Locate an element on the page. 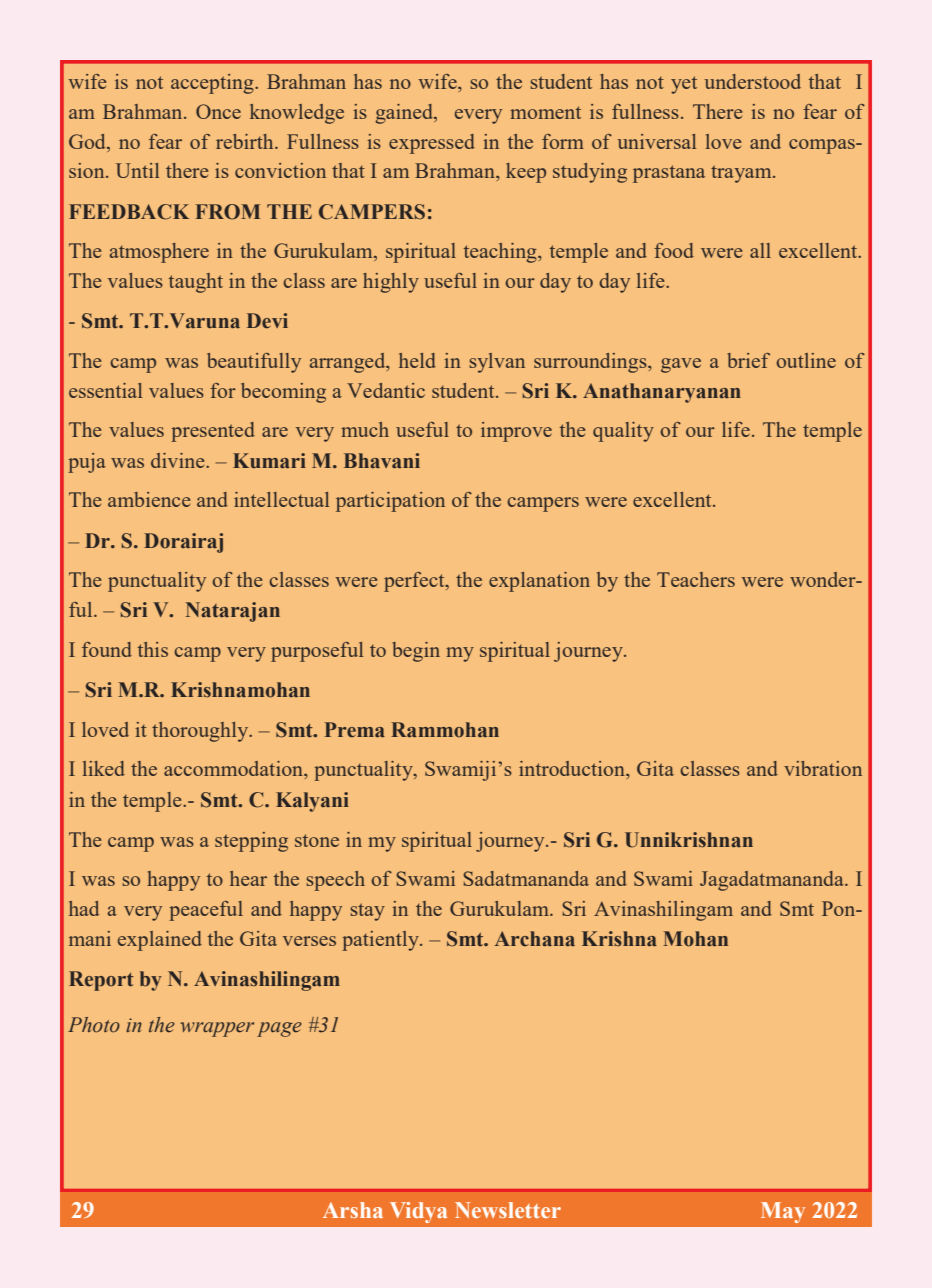 The width and height of the image is (932, 1288). stepping is located at coordinates (251, 842).
